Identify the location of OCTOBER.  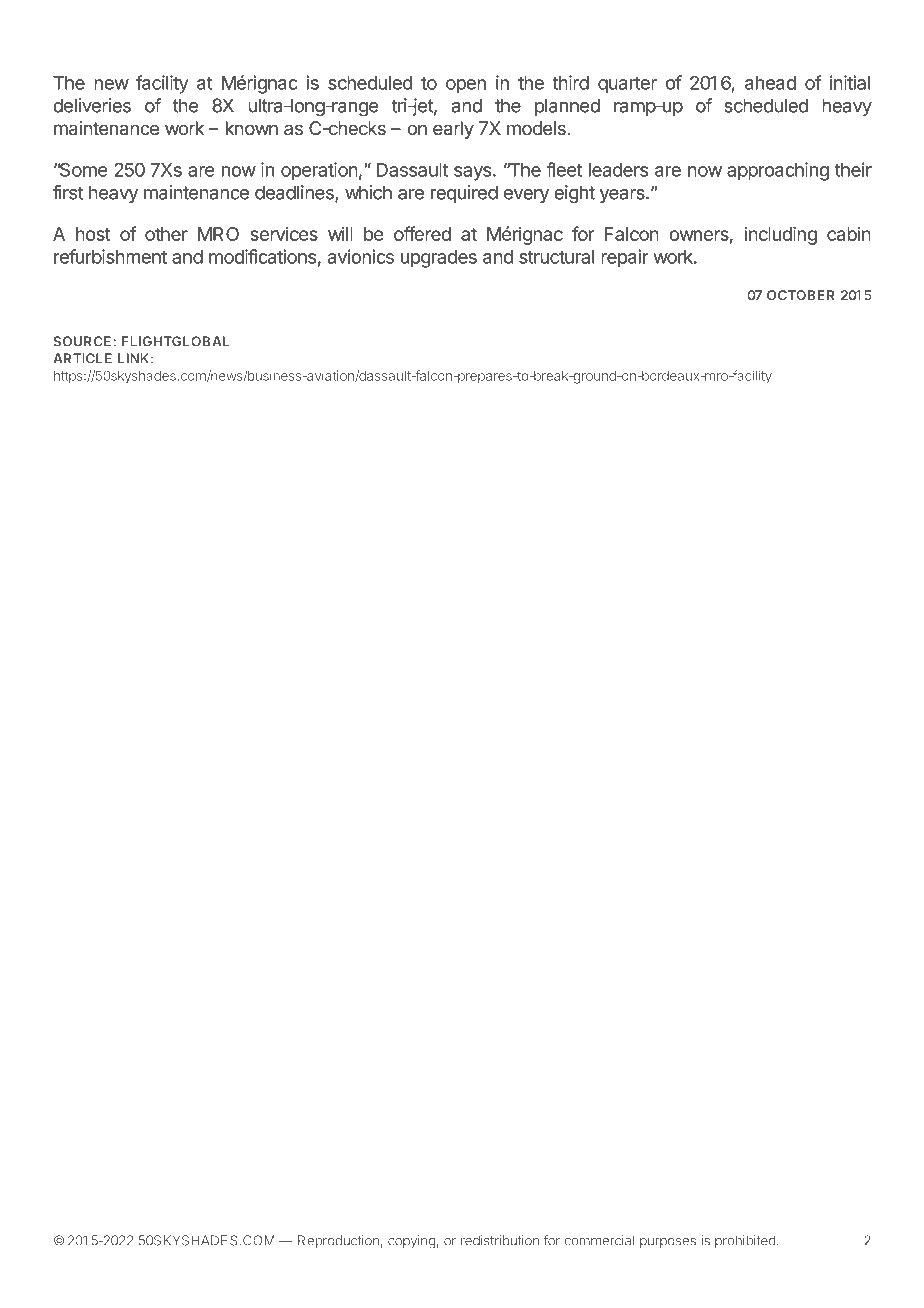
(801, 295).
